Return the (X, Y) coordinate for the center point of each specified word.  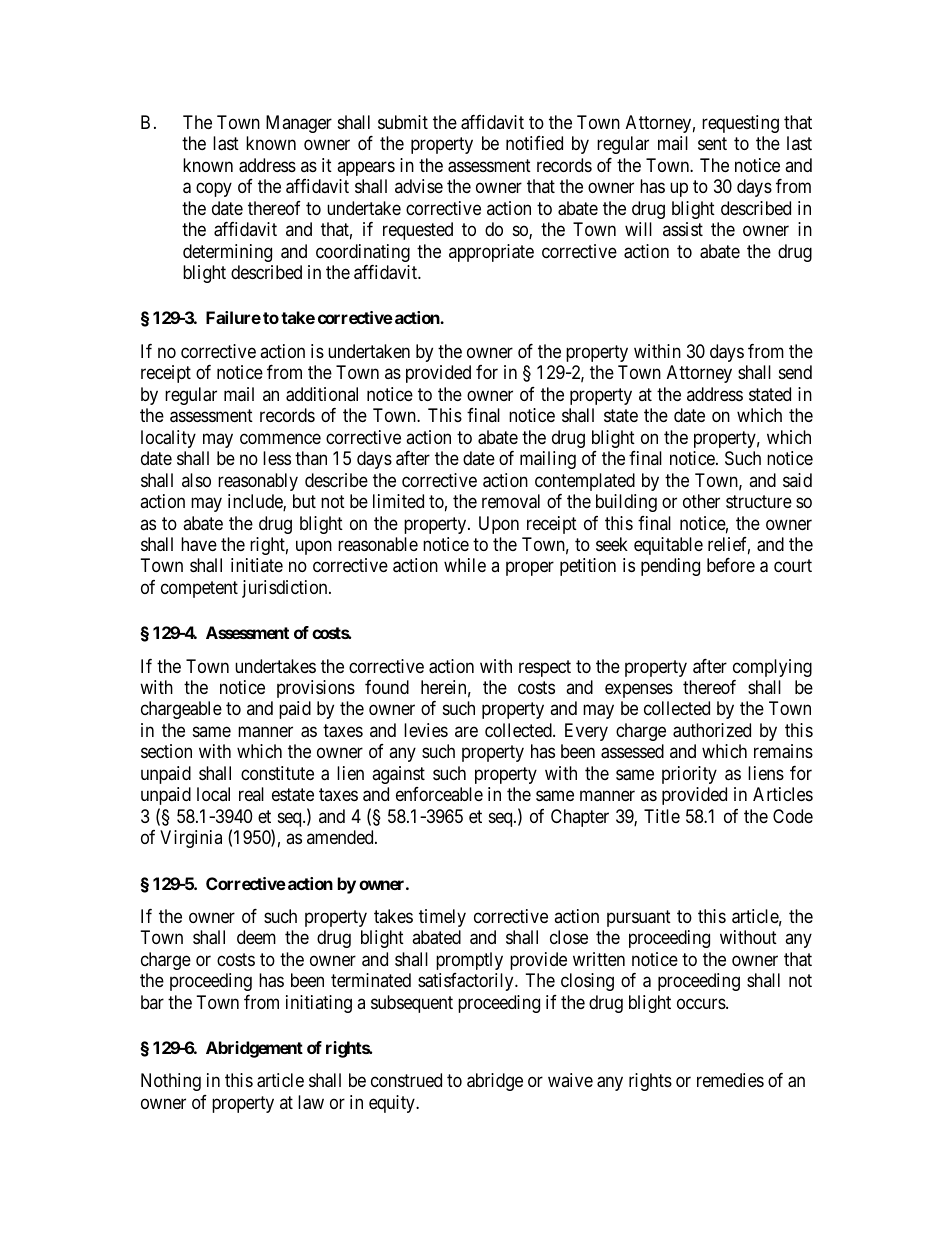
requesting (740, 124)
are (466, 731)
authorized (712, 730)
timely (442, 918)
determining (227, 253)
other (701, 501)
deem (256, 937)
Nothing (171, 1082)
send (795, 372)
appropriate (491, 253)
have (199, 544)
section (166, 751)
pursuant (639, 918)
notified (534, 143)
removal (511, 501)
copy (214, 190)
